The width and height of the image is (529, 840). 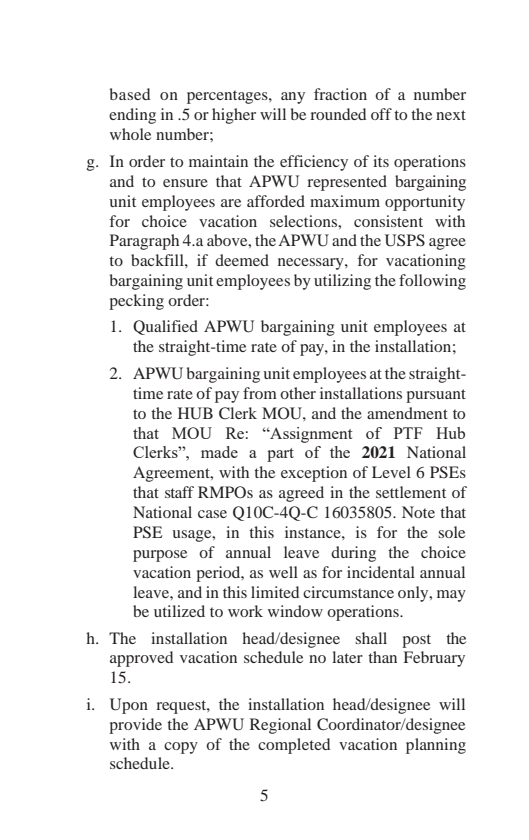 I want to click on Regional, so click(x=280, y=726).
